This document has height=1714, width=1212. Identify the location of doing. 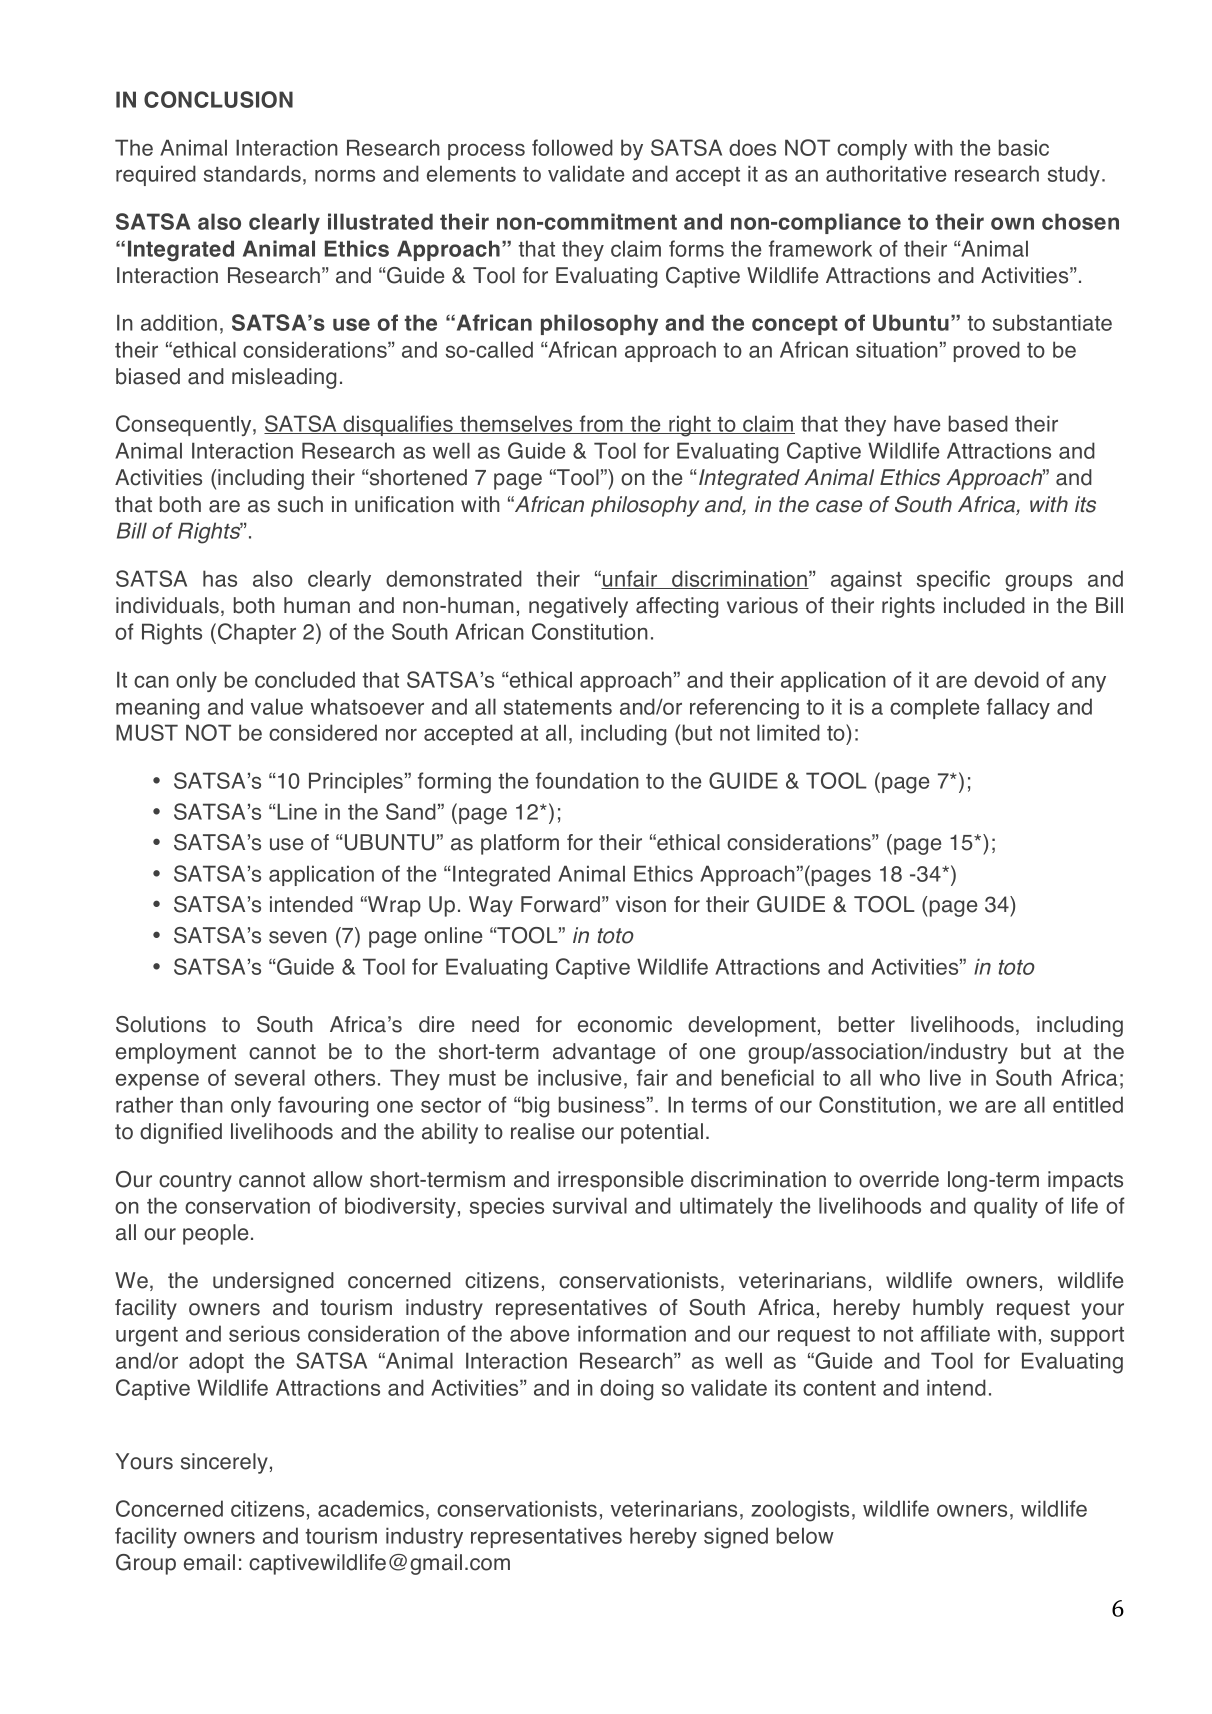
(626, 1390).
